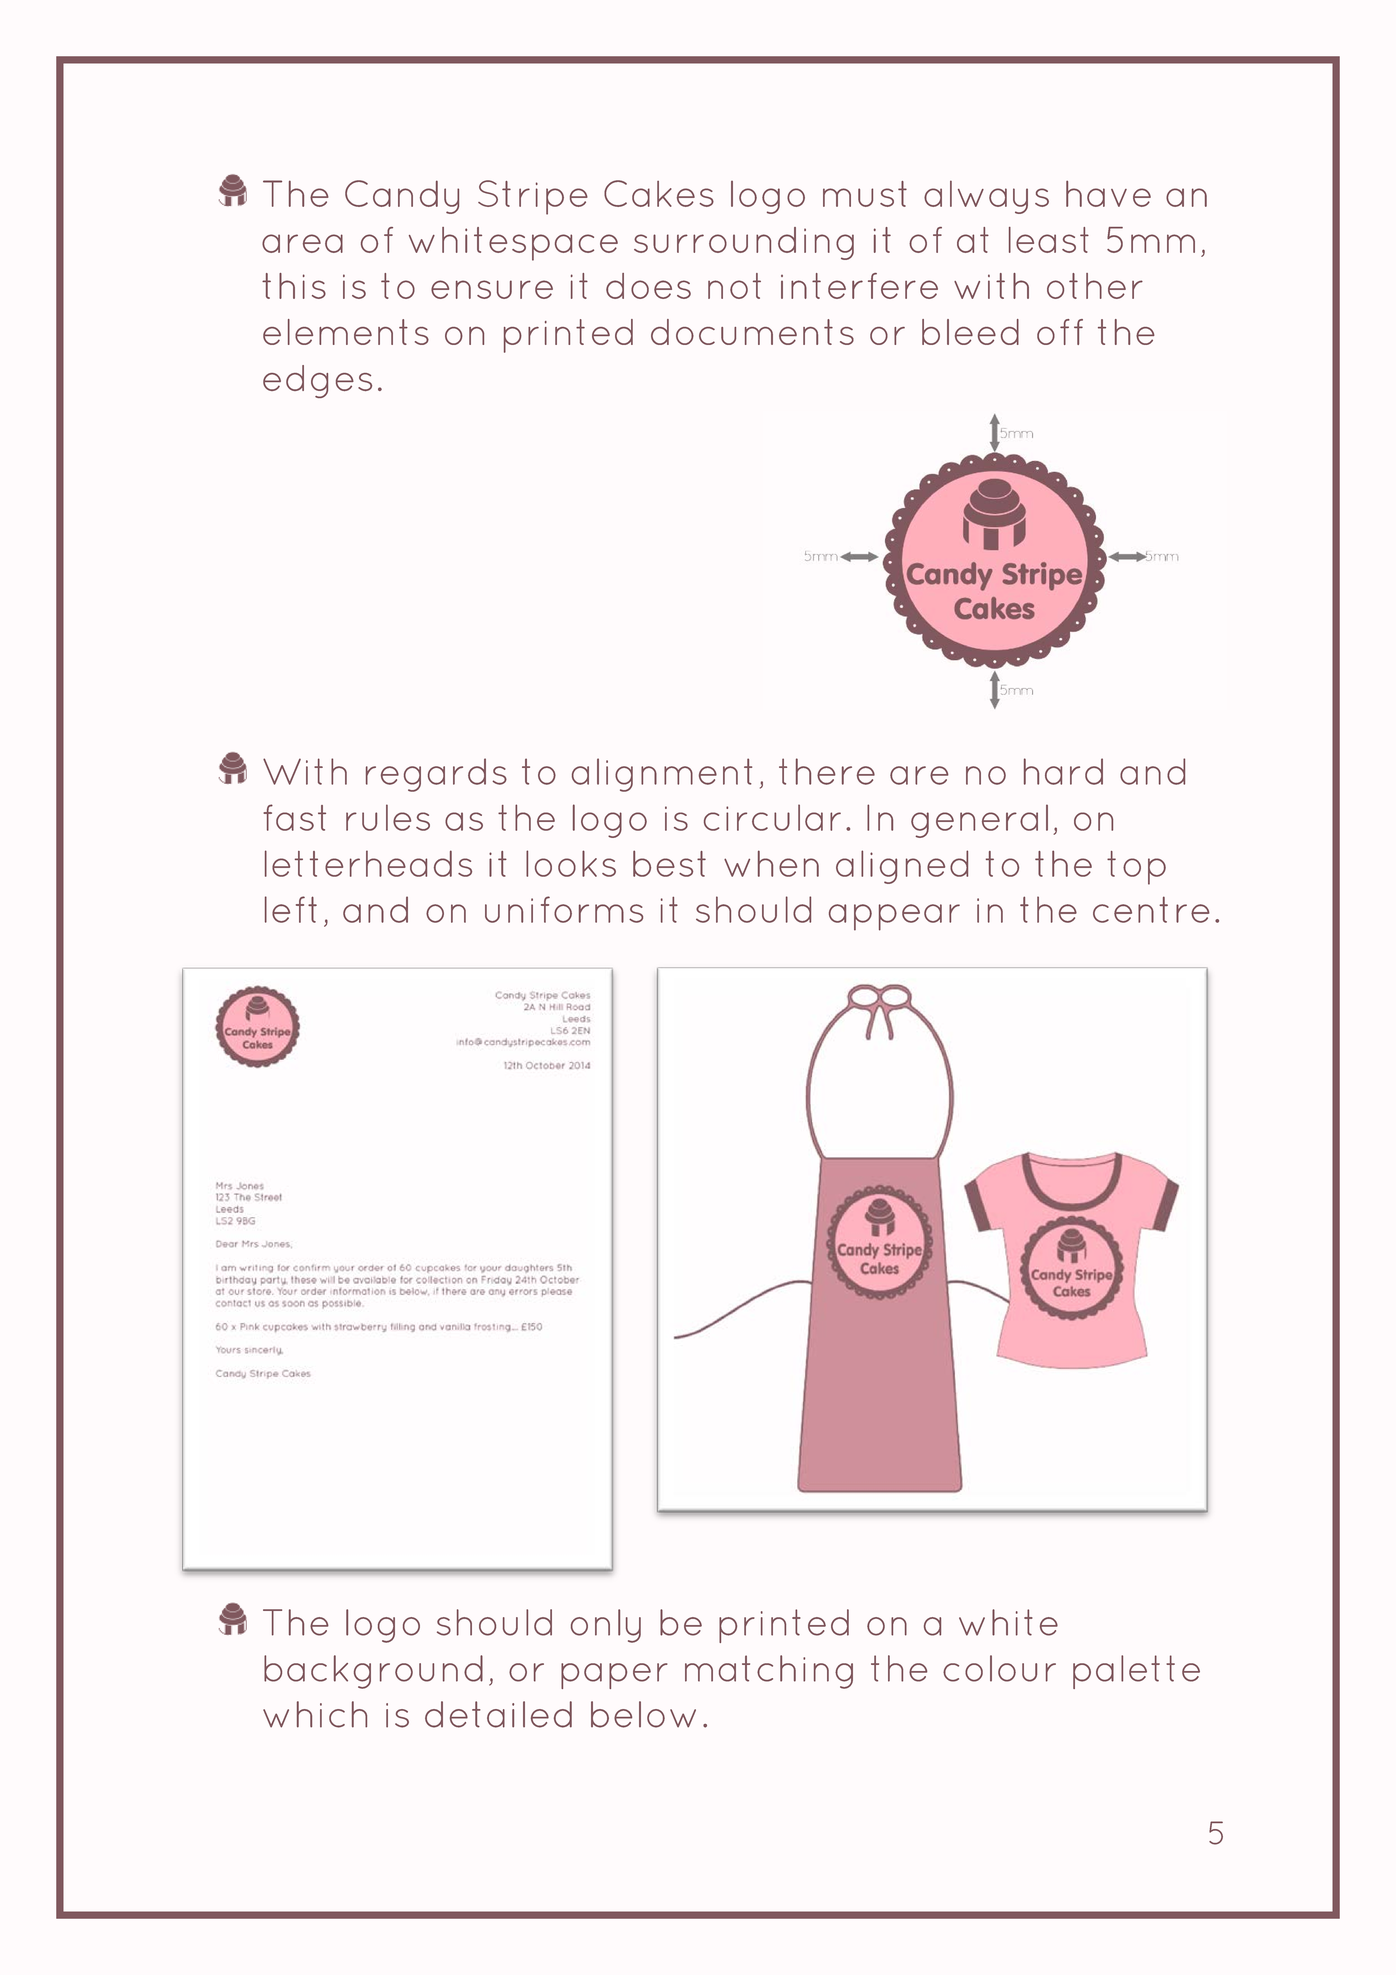 The width and height of the document is (1396, 1975). Describe the element at coordinates (1049, 240) in the document. I see `least` at that location.
